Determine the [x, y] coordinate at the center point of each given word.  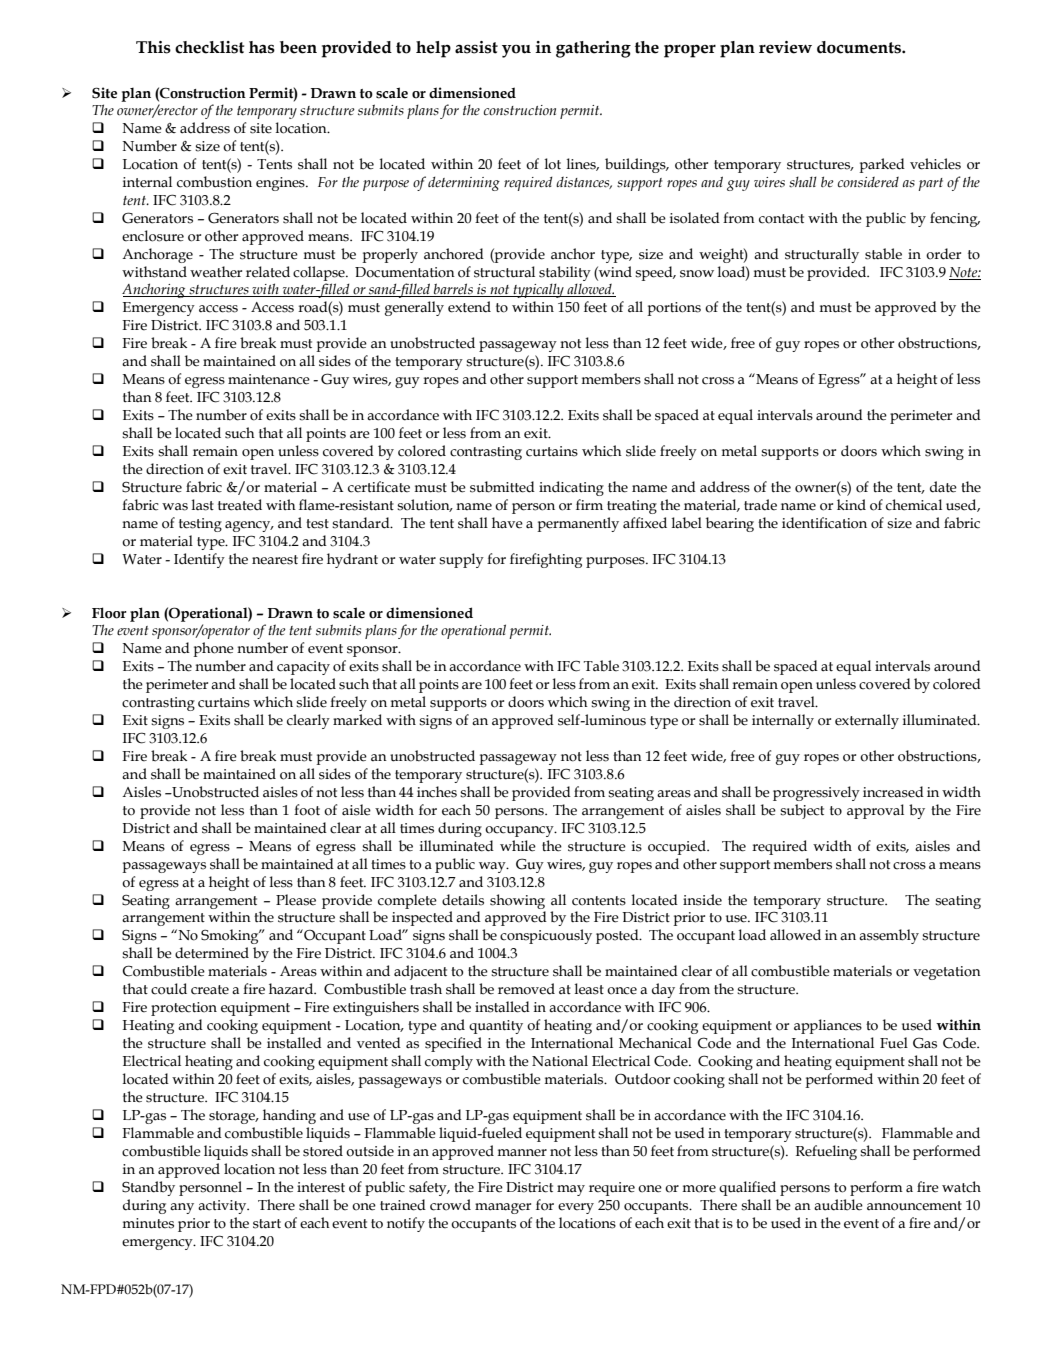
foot [307, 810]
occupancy [520, 831]
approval [875, 811]
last [203, 505]
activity [223, 1207]
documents [860, 47]
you [516, 51]
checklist [209, 47]
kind [851, 505]
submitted [502, 487]
